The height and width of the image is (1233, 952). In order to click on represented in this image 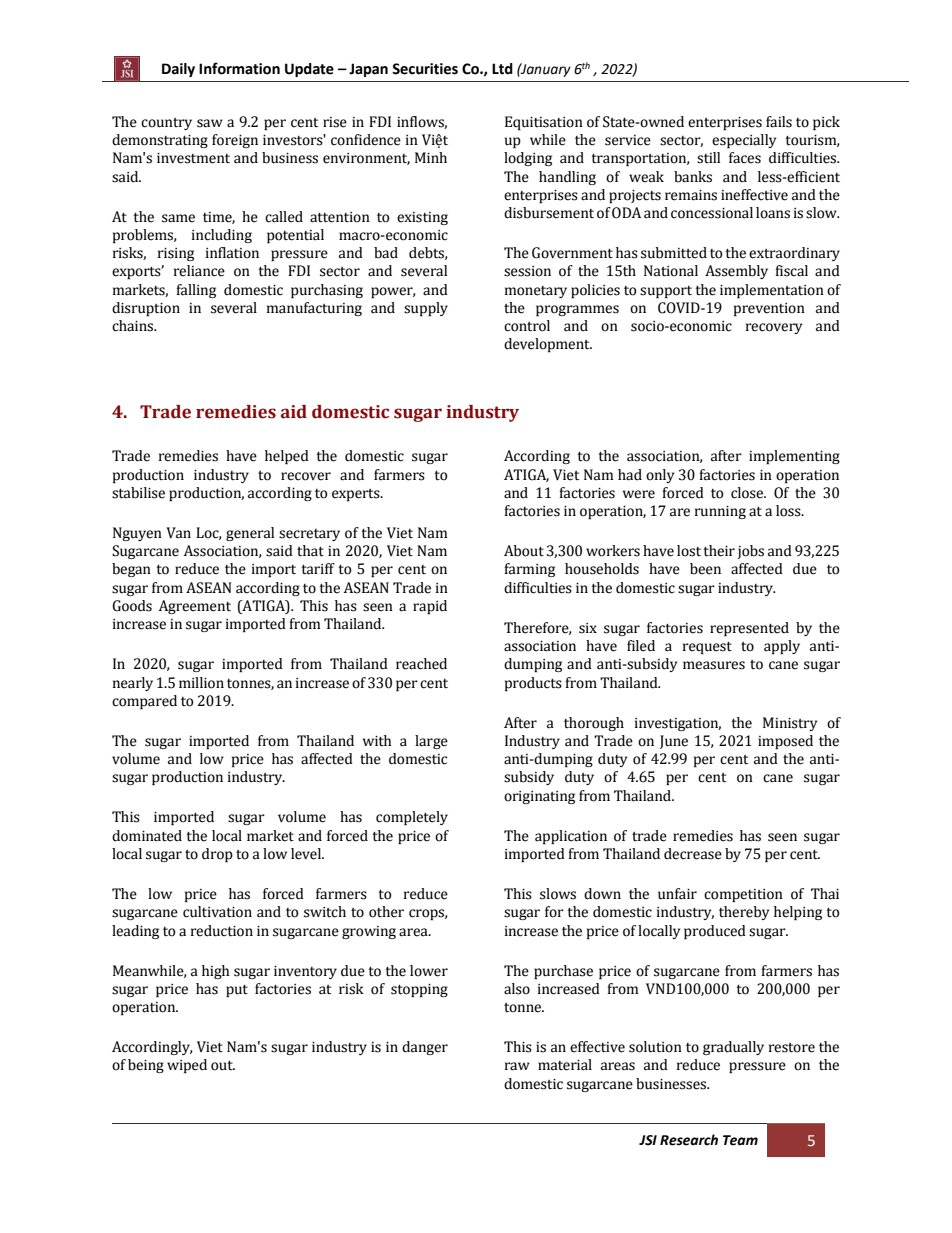, I will do `click(749, 629)`.
